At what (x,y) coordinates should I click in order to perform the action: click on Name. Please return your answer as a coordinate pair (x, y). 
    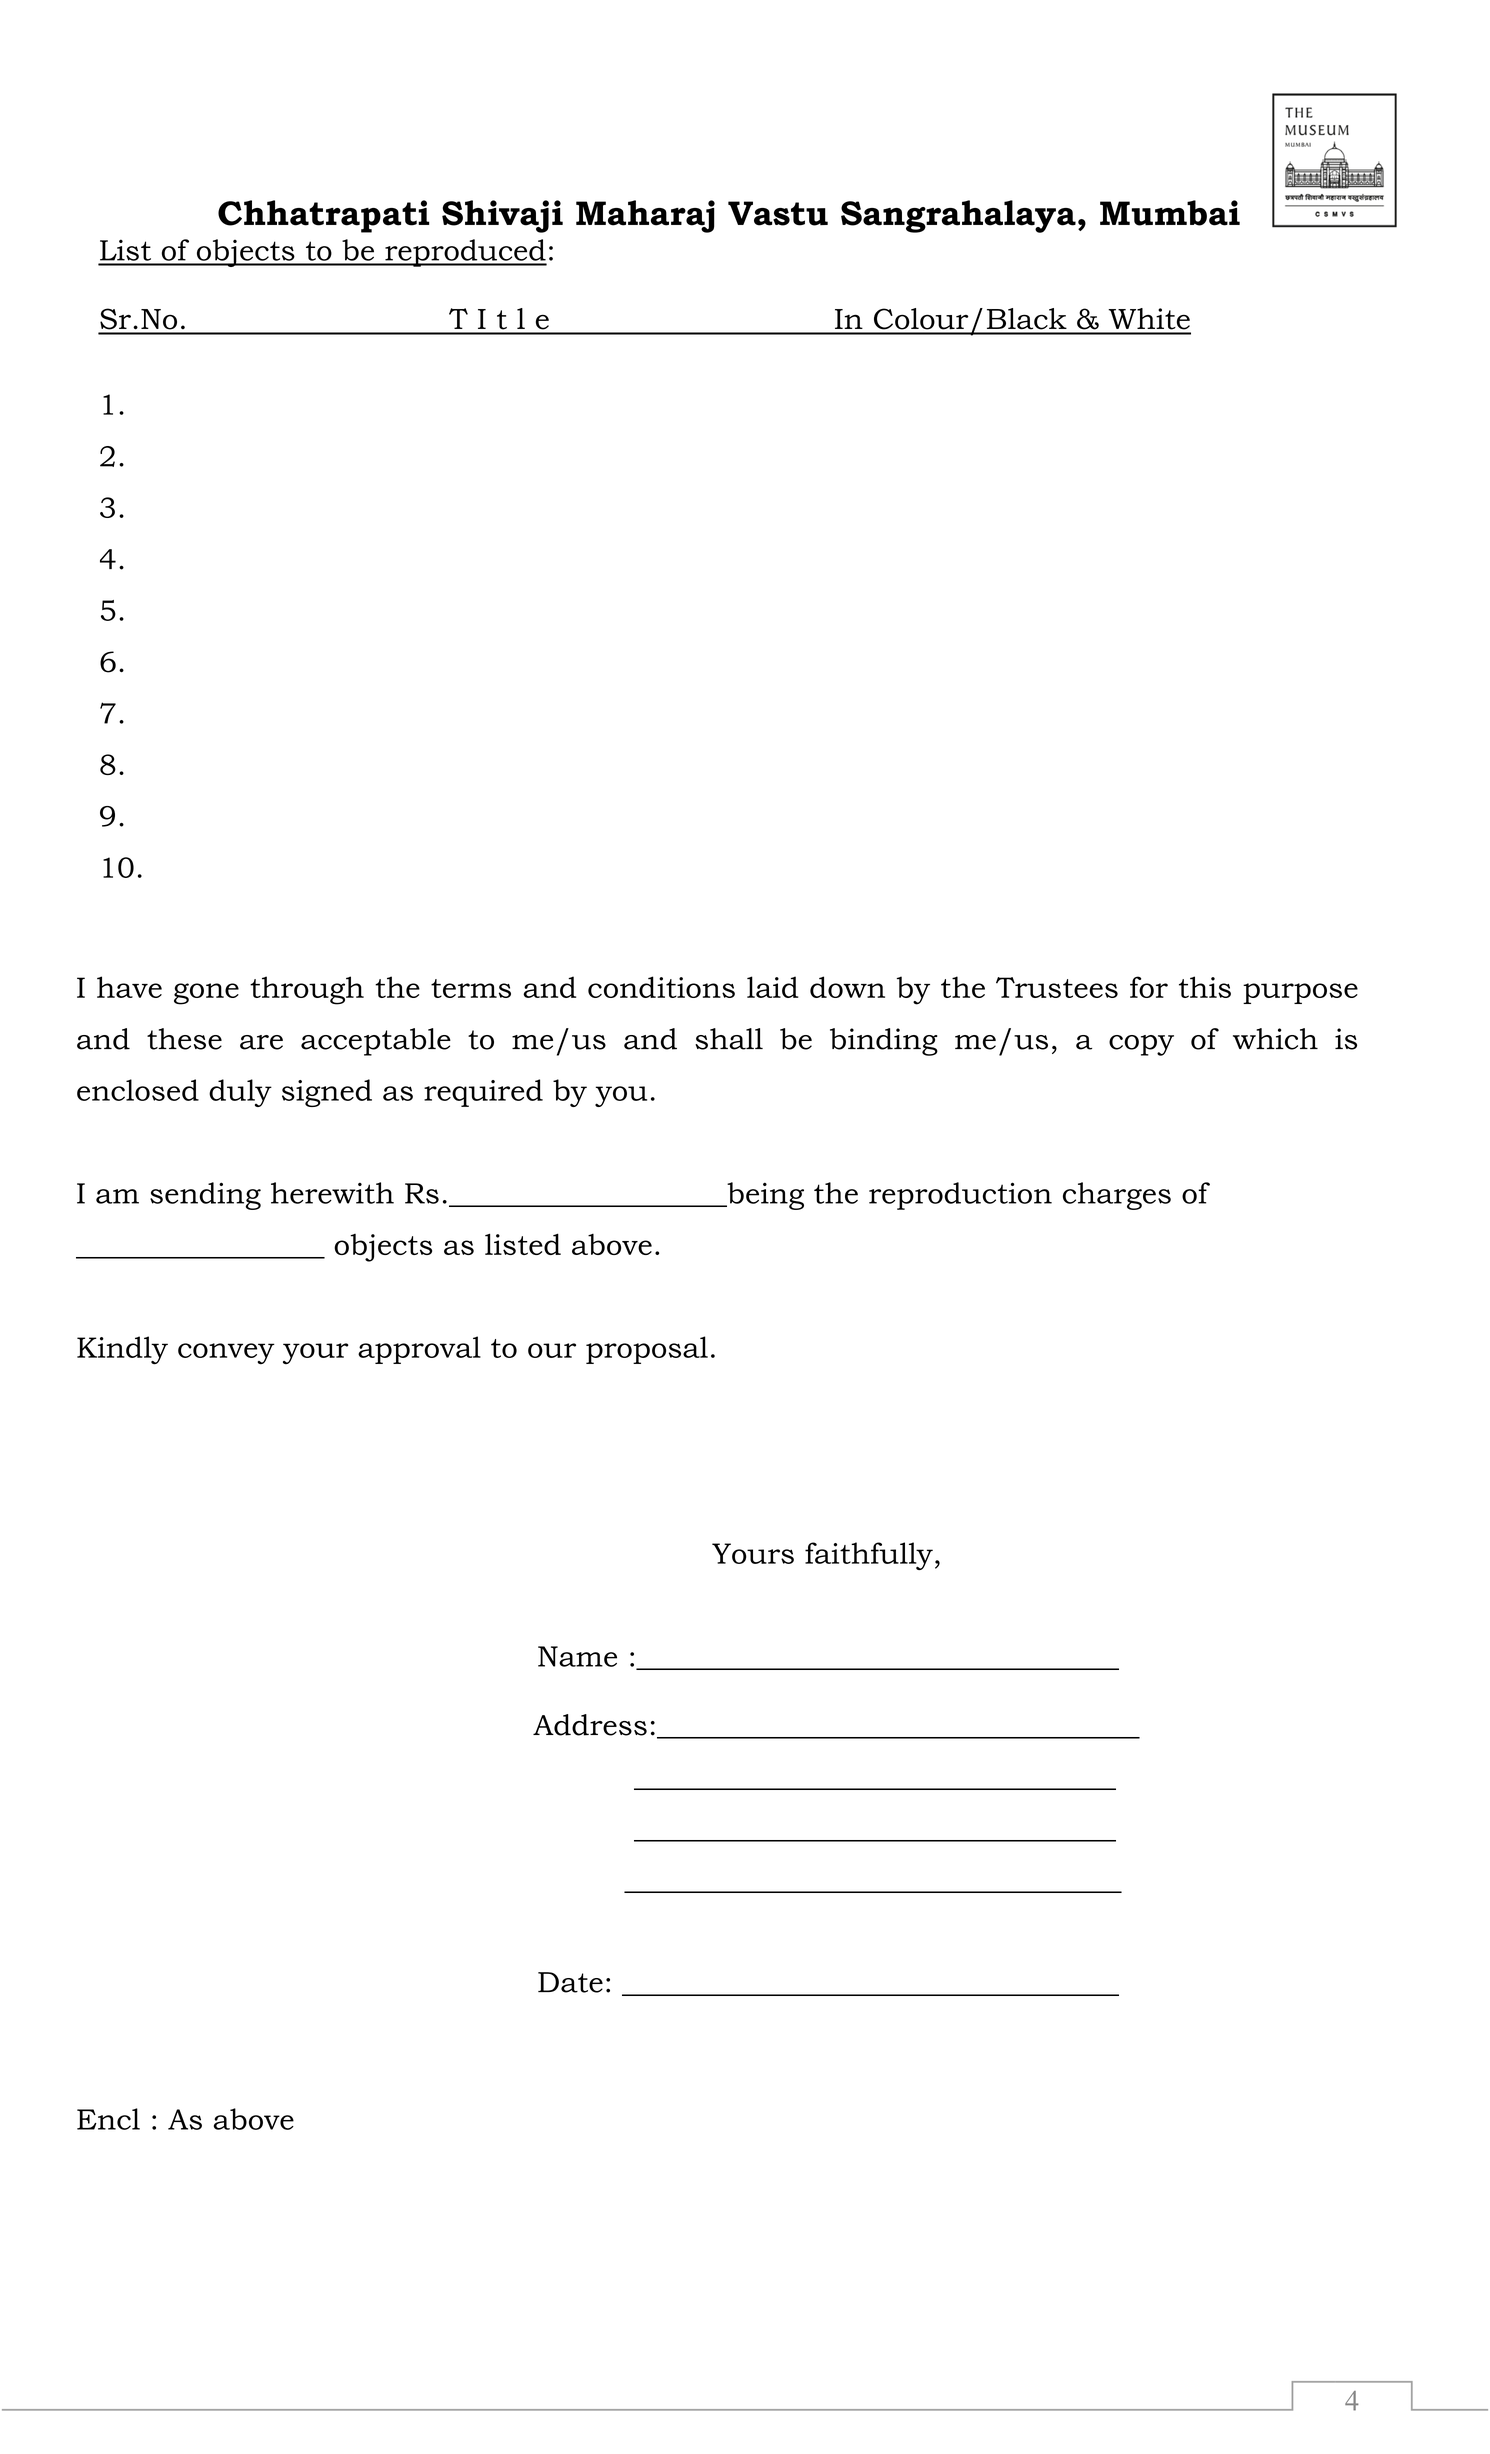
    Looking at the image, I should click on (577, 1656).
